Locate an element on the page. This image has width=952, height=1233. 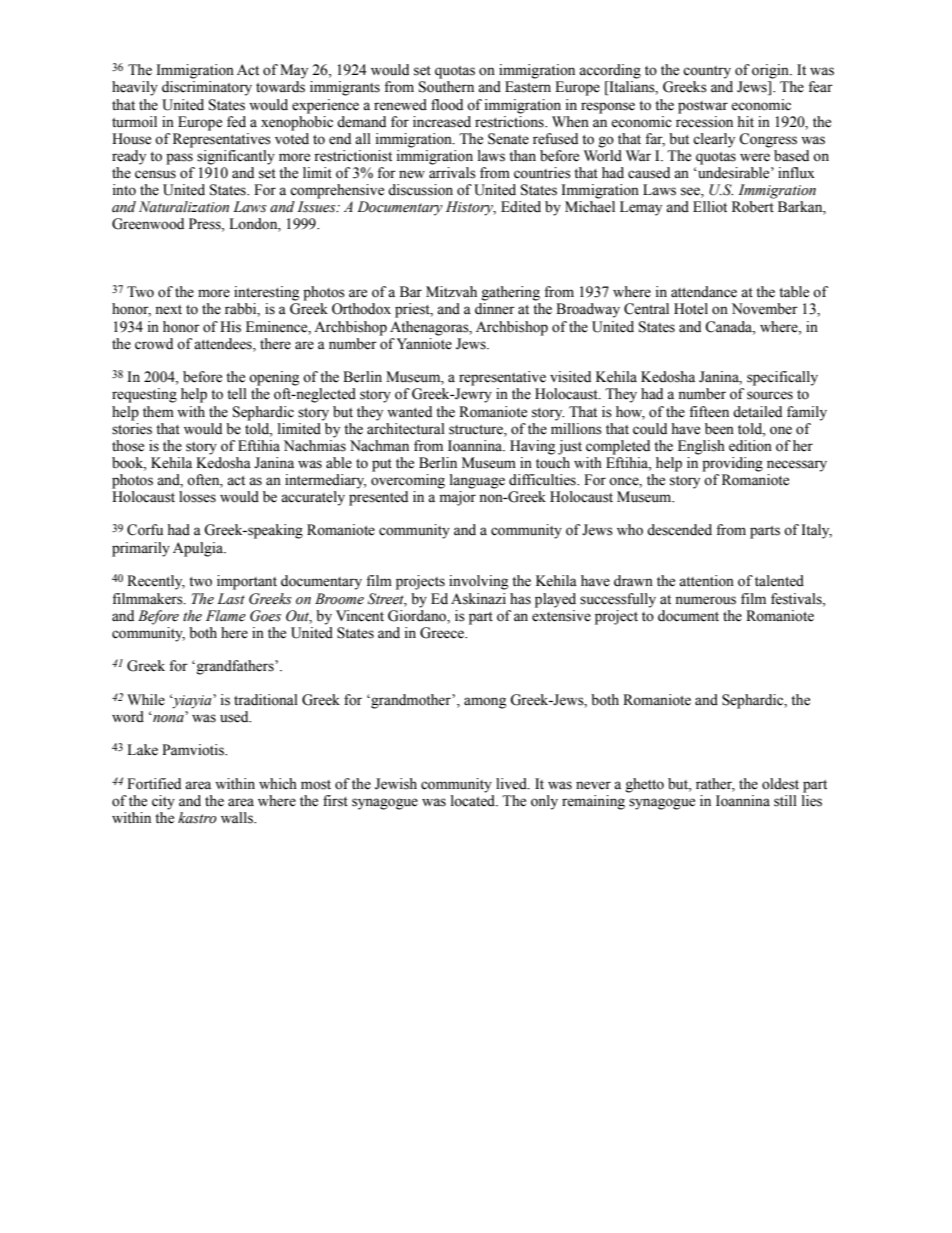
city is located at coordinates (163, 802).
